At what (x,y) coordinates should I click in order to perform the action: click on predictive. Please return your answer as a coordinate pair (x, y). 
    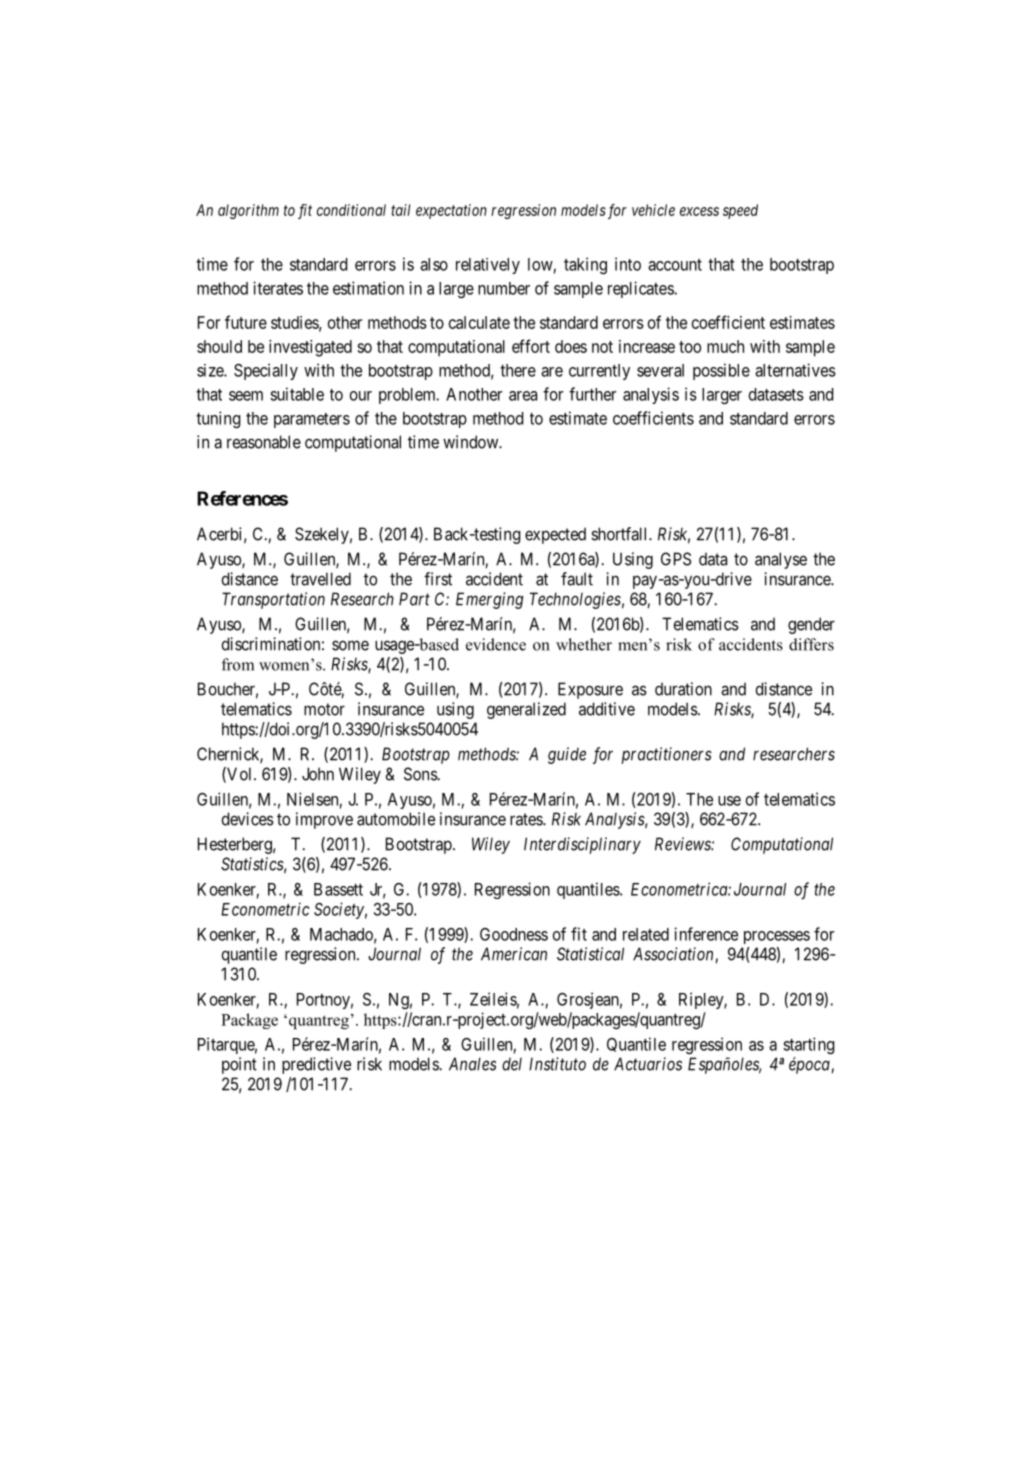
    Looking at the image, I should click on (316, 1065).
